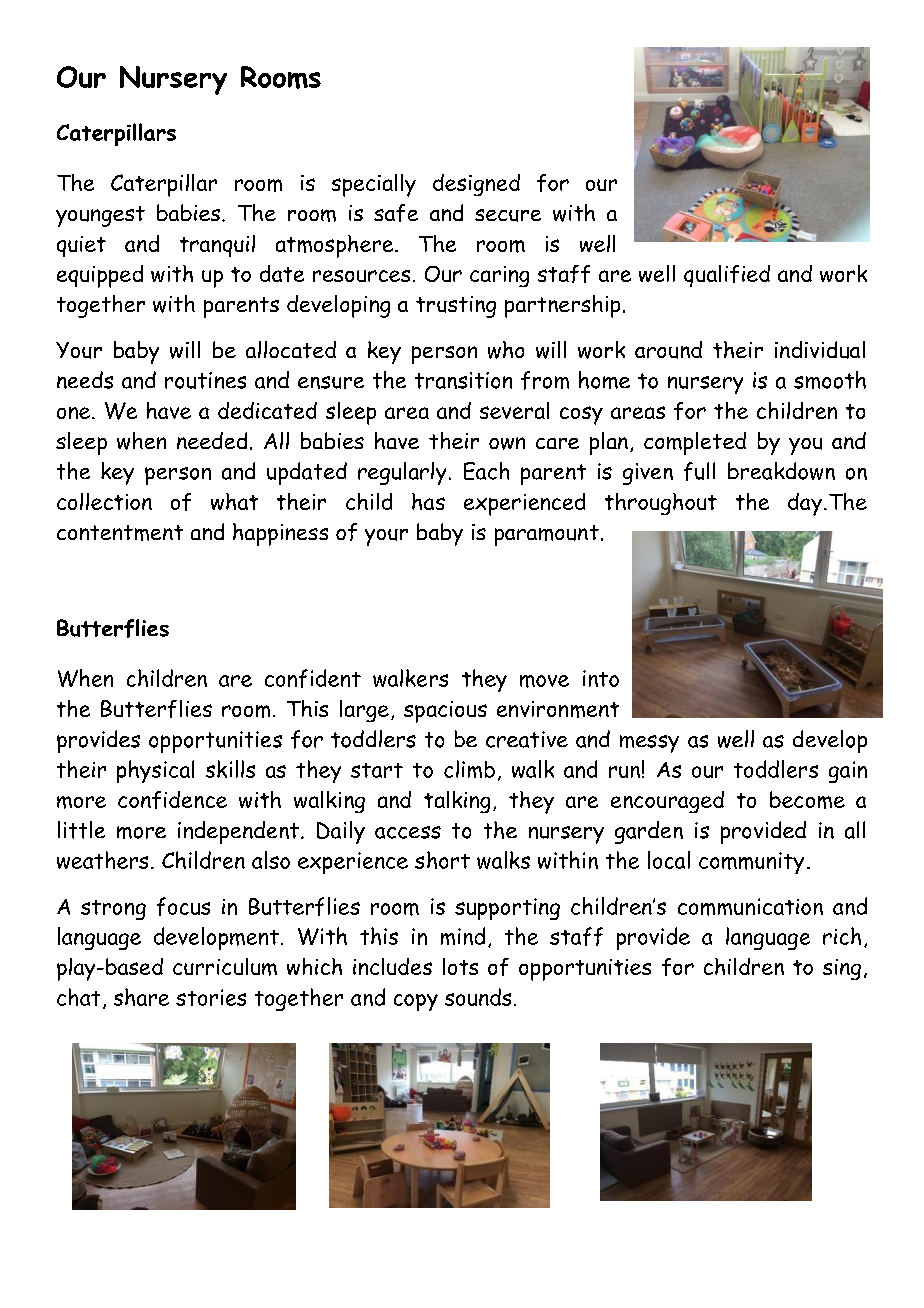 The width and height of the page is (924, 1308). Describe the element at coordinates (486, 471) in the page. I see `Each` at that location.
